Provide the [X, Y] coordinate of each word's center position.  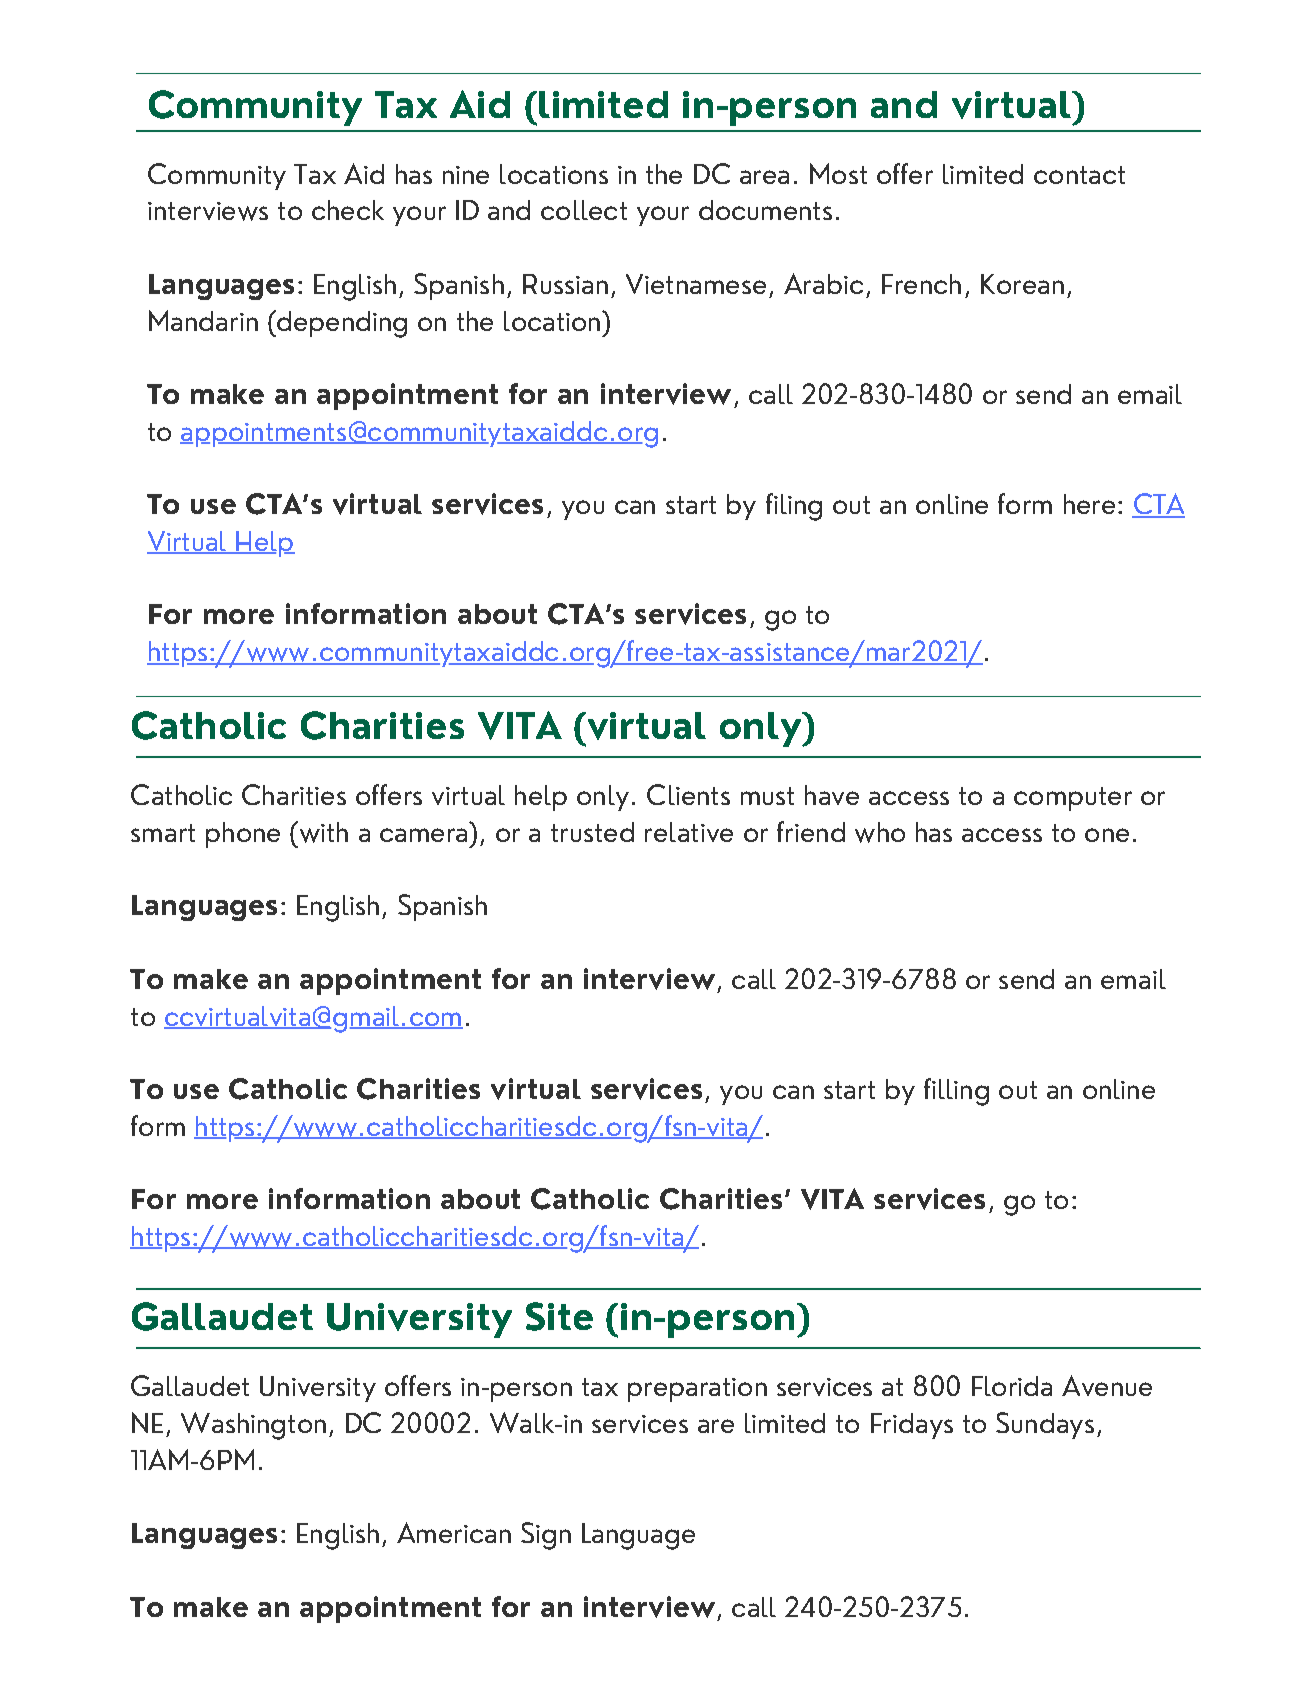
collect [584, 210]
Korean [1022, 284]
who [880, 832]
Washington [253, 1426]
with [322, 832]
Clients [688, 794]
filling [956, 1092]
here [1089, 504]
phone [243, 835]
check [348, 210]
